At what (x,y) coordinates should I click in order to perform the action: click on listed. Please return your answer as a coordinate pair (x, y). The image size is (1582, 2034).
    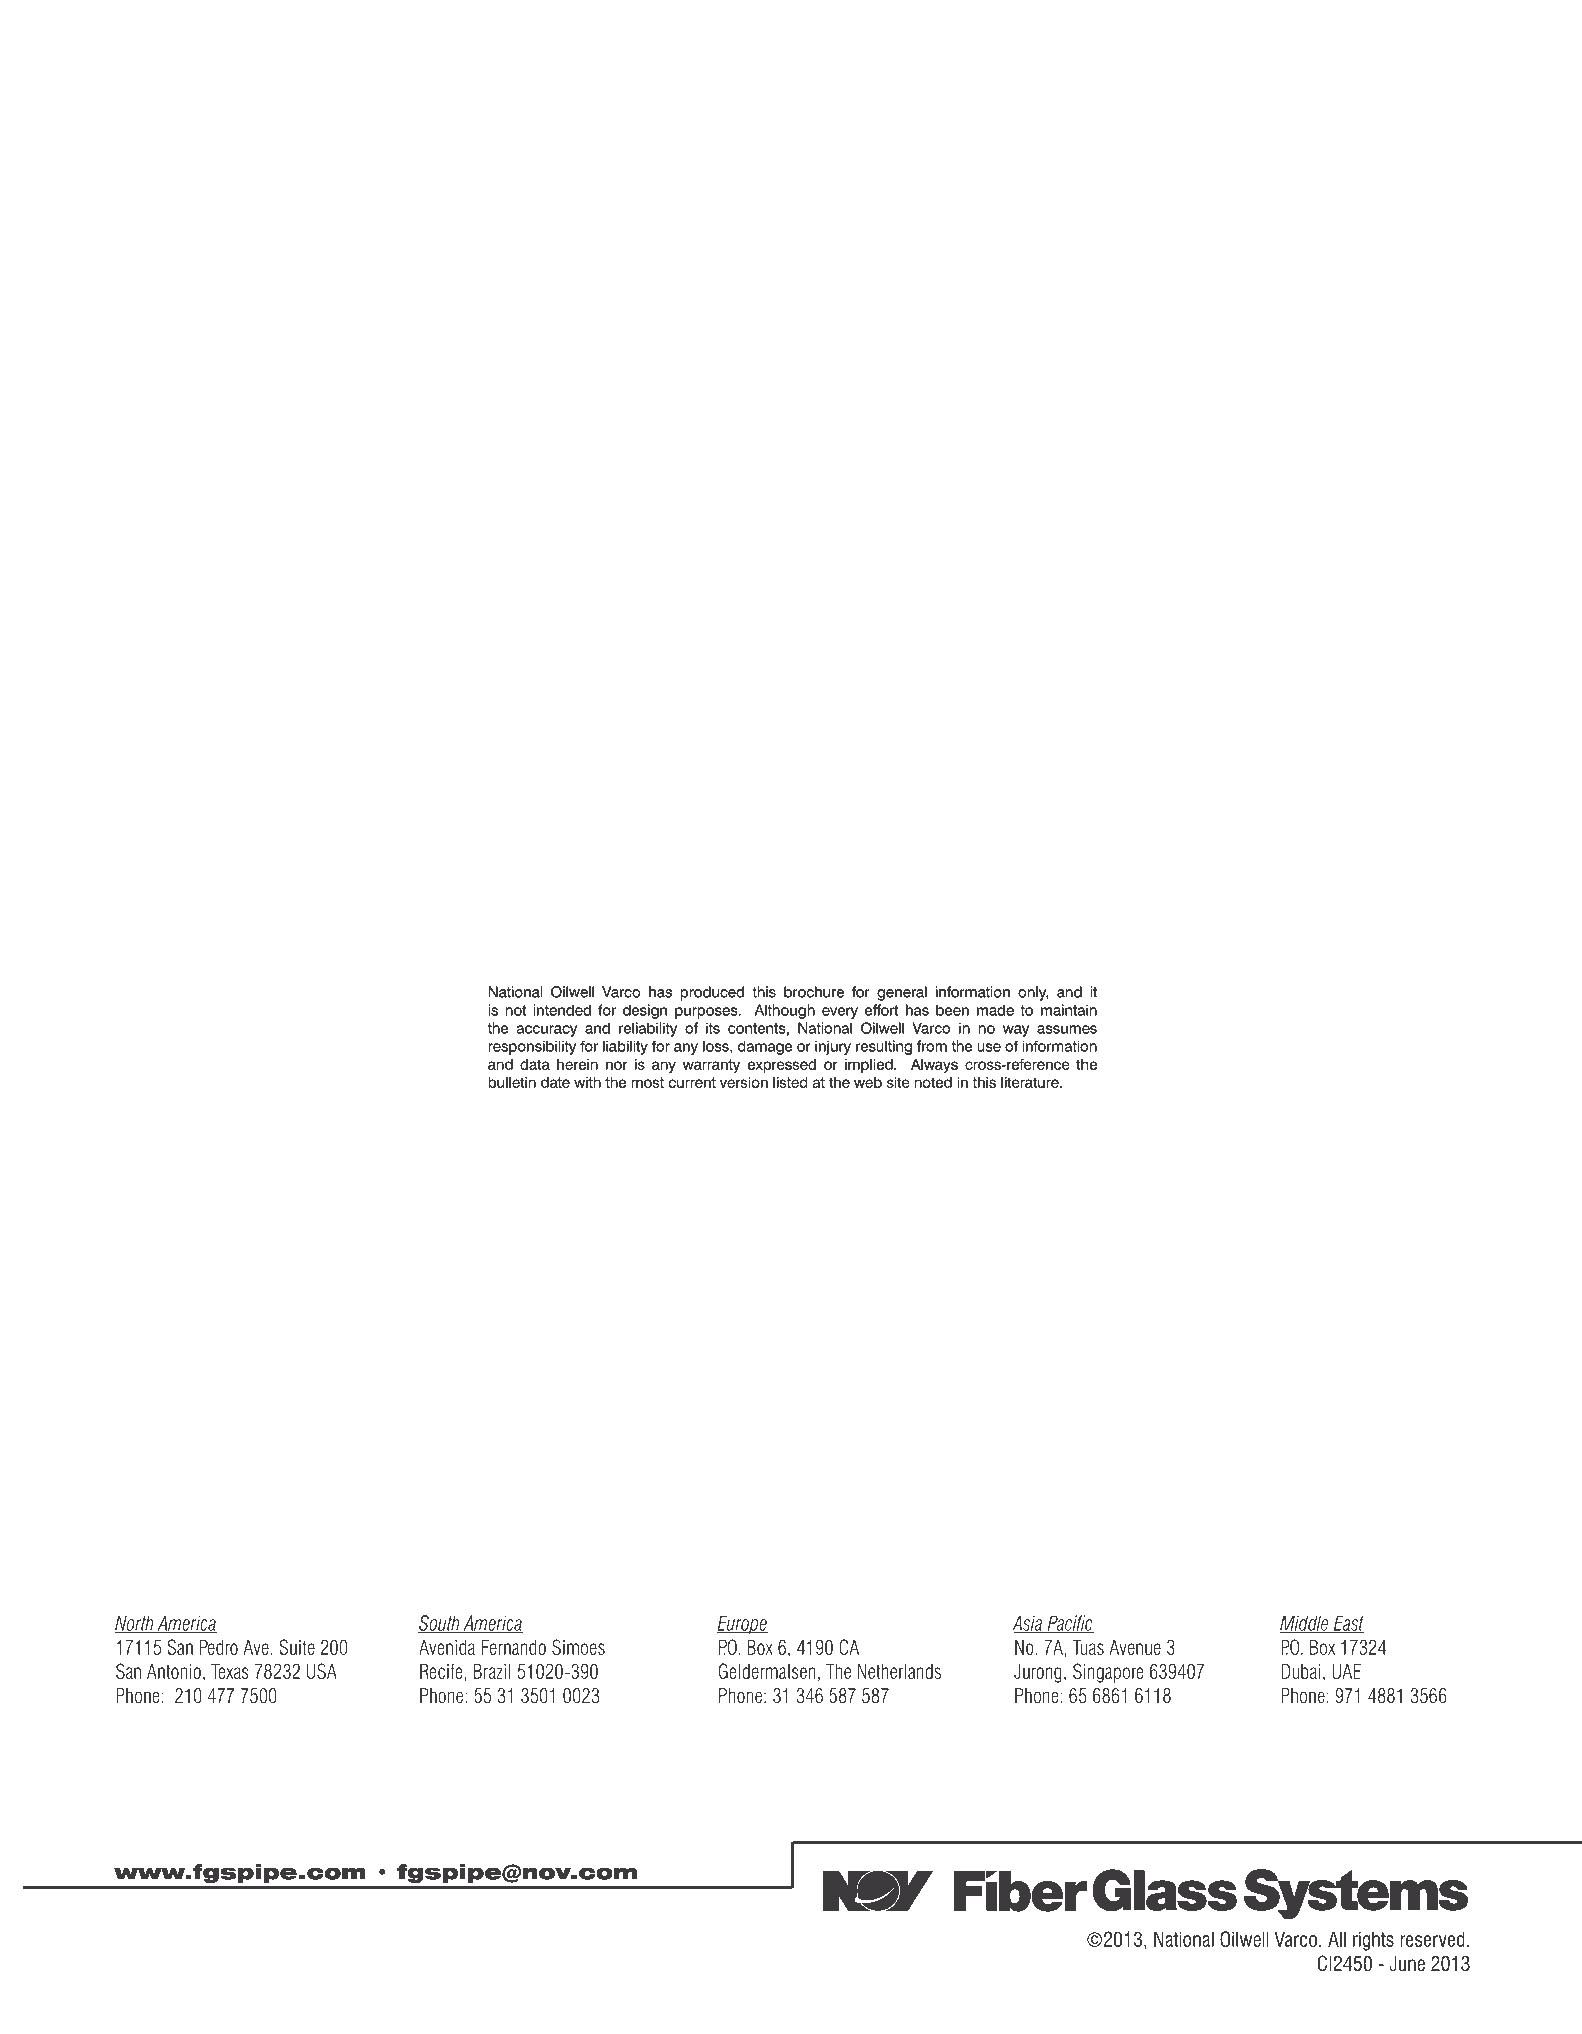
    Looking at the image, I should click on (790, 1082).
